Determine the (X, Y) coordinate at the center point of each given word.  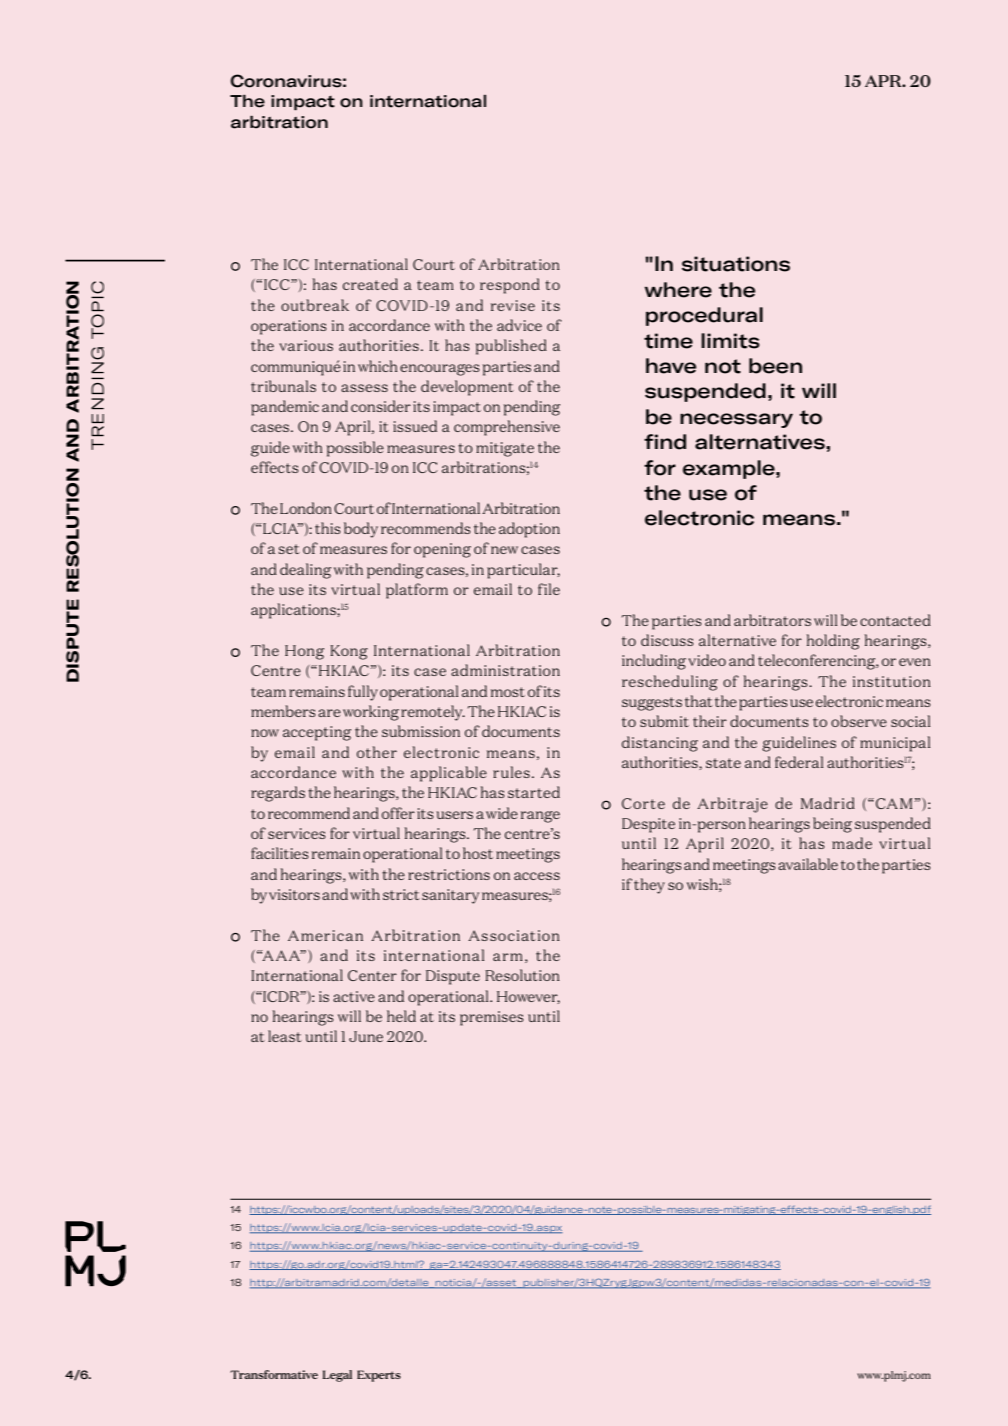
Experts (379, 1376)
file (549, 589)
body (361, 530)
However (528, 997)
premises (492, 1018)
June (366, 1036)
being (832, 825)
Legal (337, 1376)
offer (398, 813)
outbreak (315, 305)
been (775, 366)
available (808, 864)
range (540, 817)
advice (519, 325)
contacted (895, 620)
